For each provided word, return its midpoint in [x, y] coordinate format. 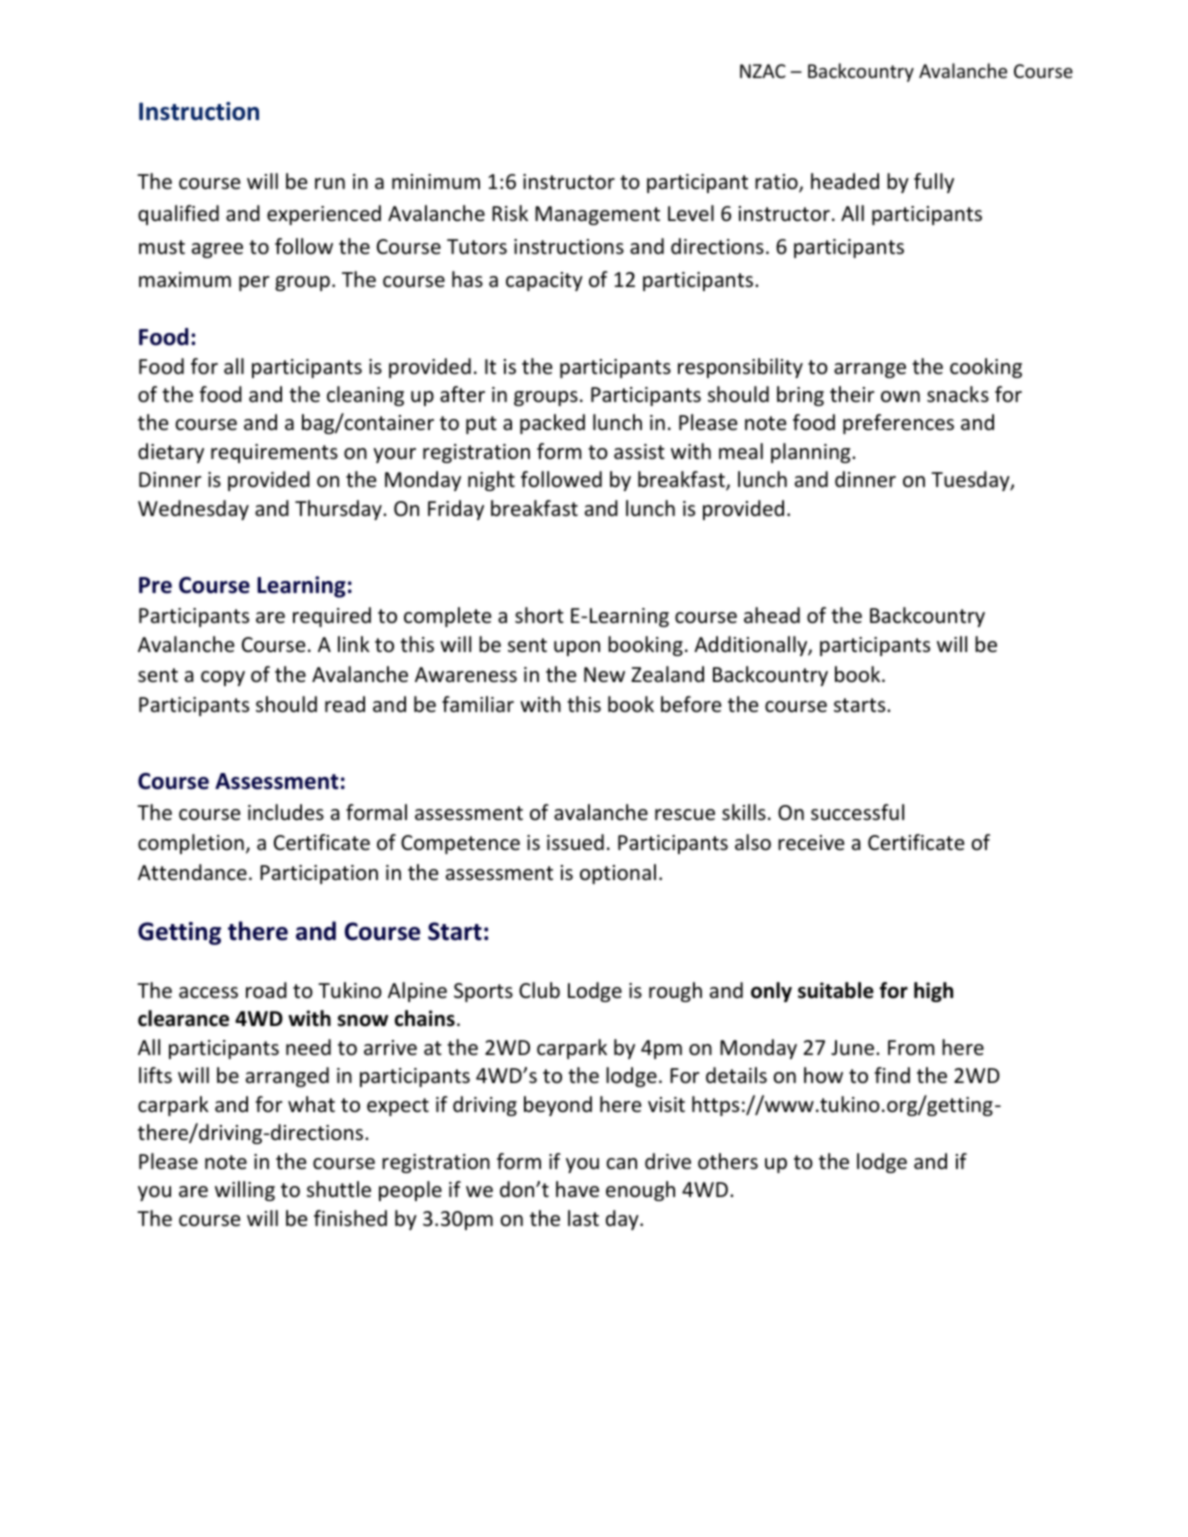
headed [845, 181]
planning [812, 453]
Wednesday [193, 510]
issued [575, 842]
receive [811, 843]
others [728, 1161]
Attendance [192, 872]
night [491, 481]
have [577, 1189]
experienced [324, 215]
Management [597, 215]
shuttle [339, 1189]
